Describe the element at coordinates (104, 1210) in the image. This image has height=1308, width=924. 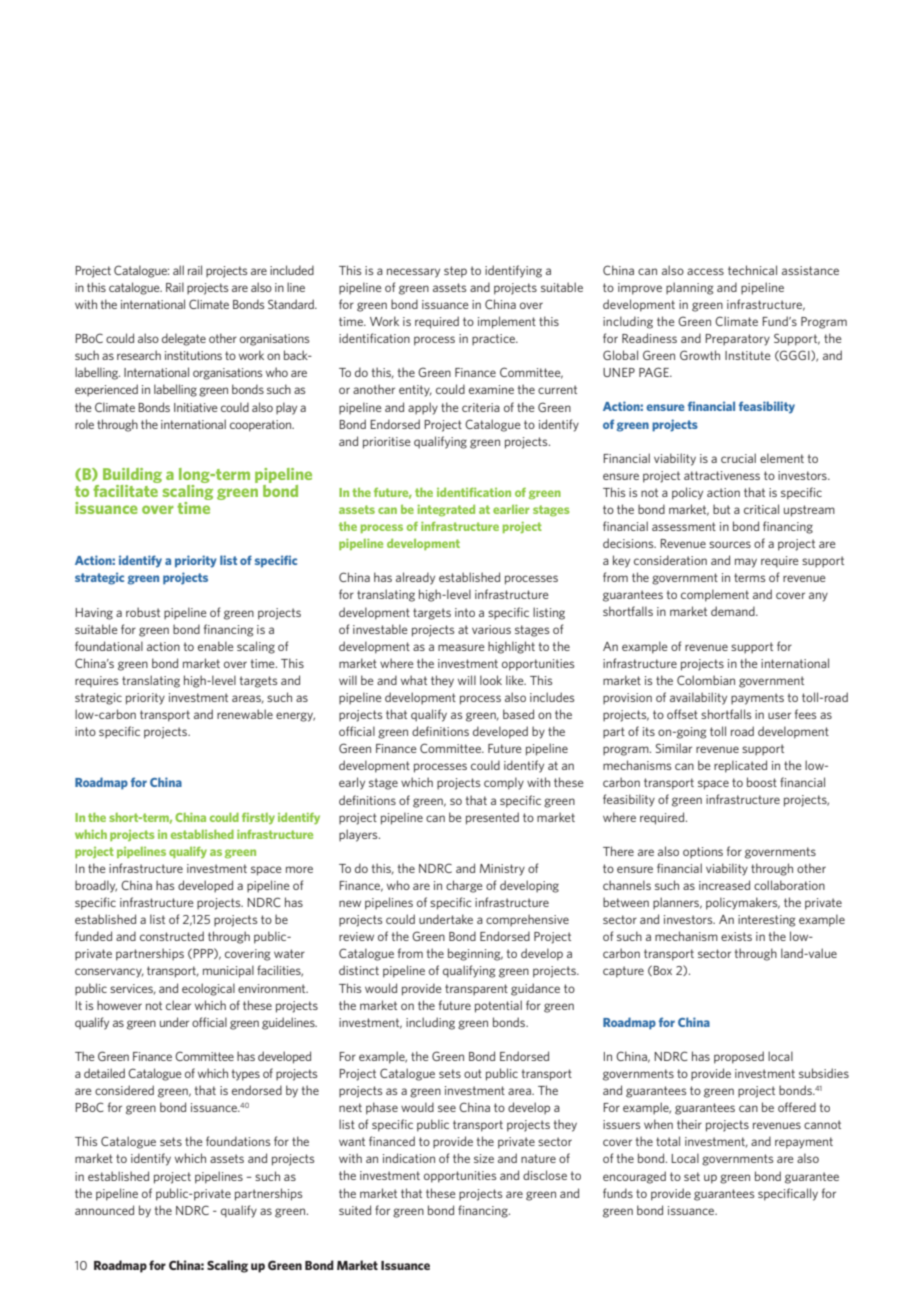
I see `announced` at that location.
